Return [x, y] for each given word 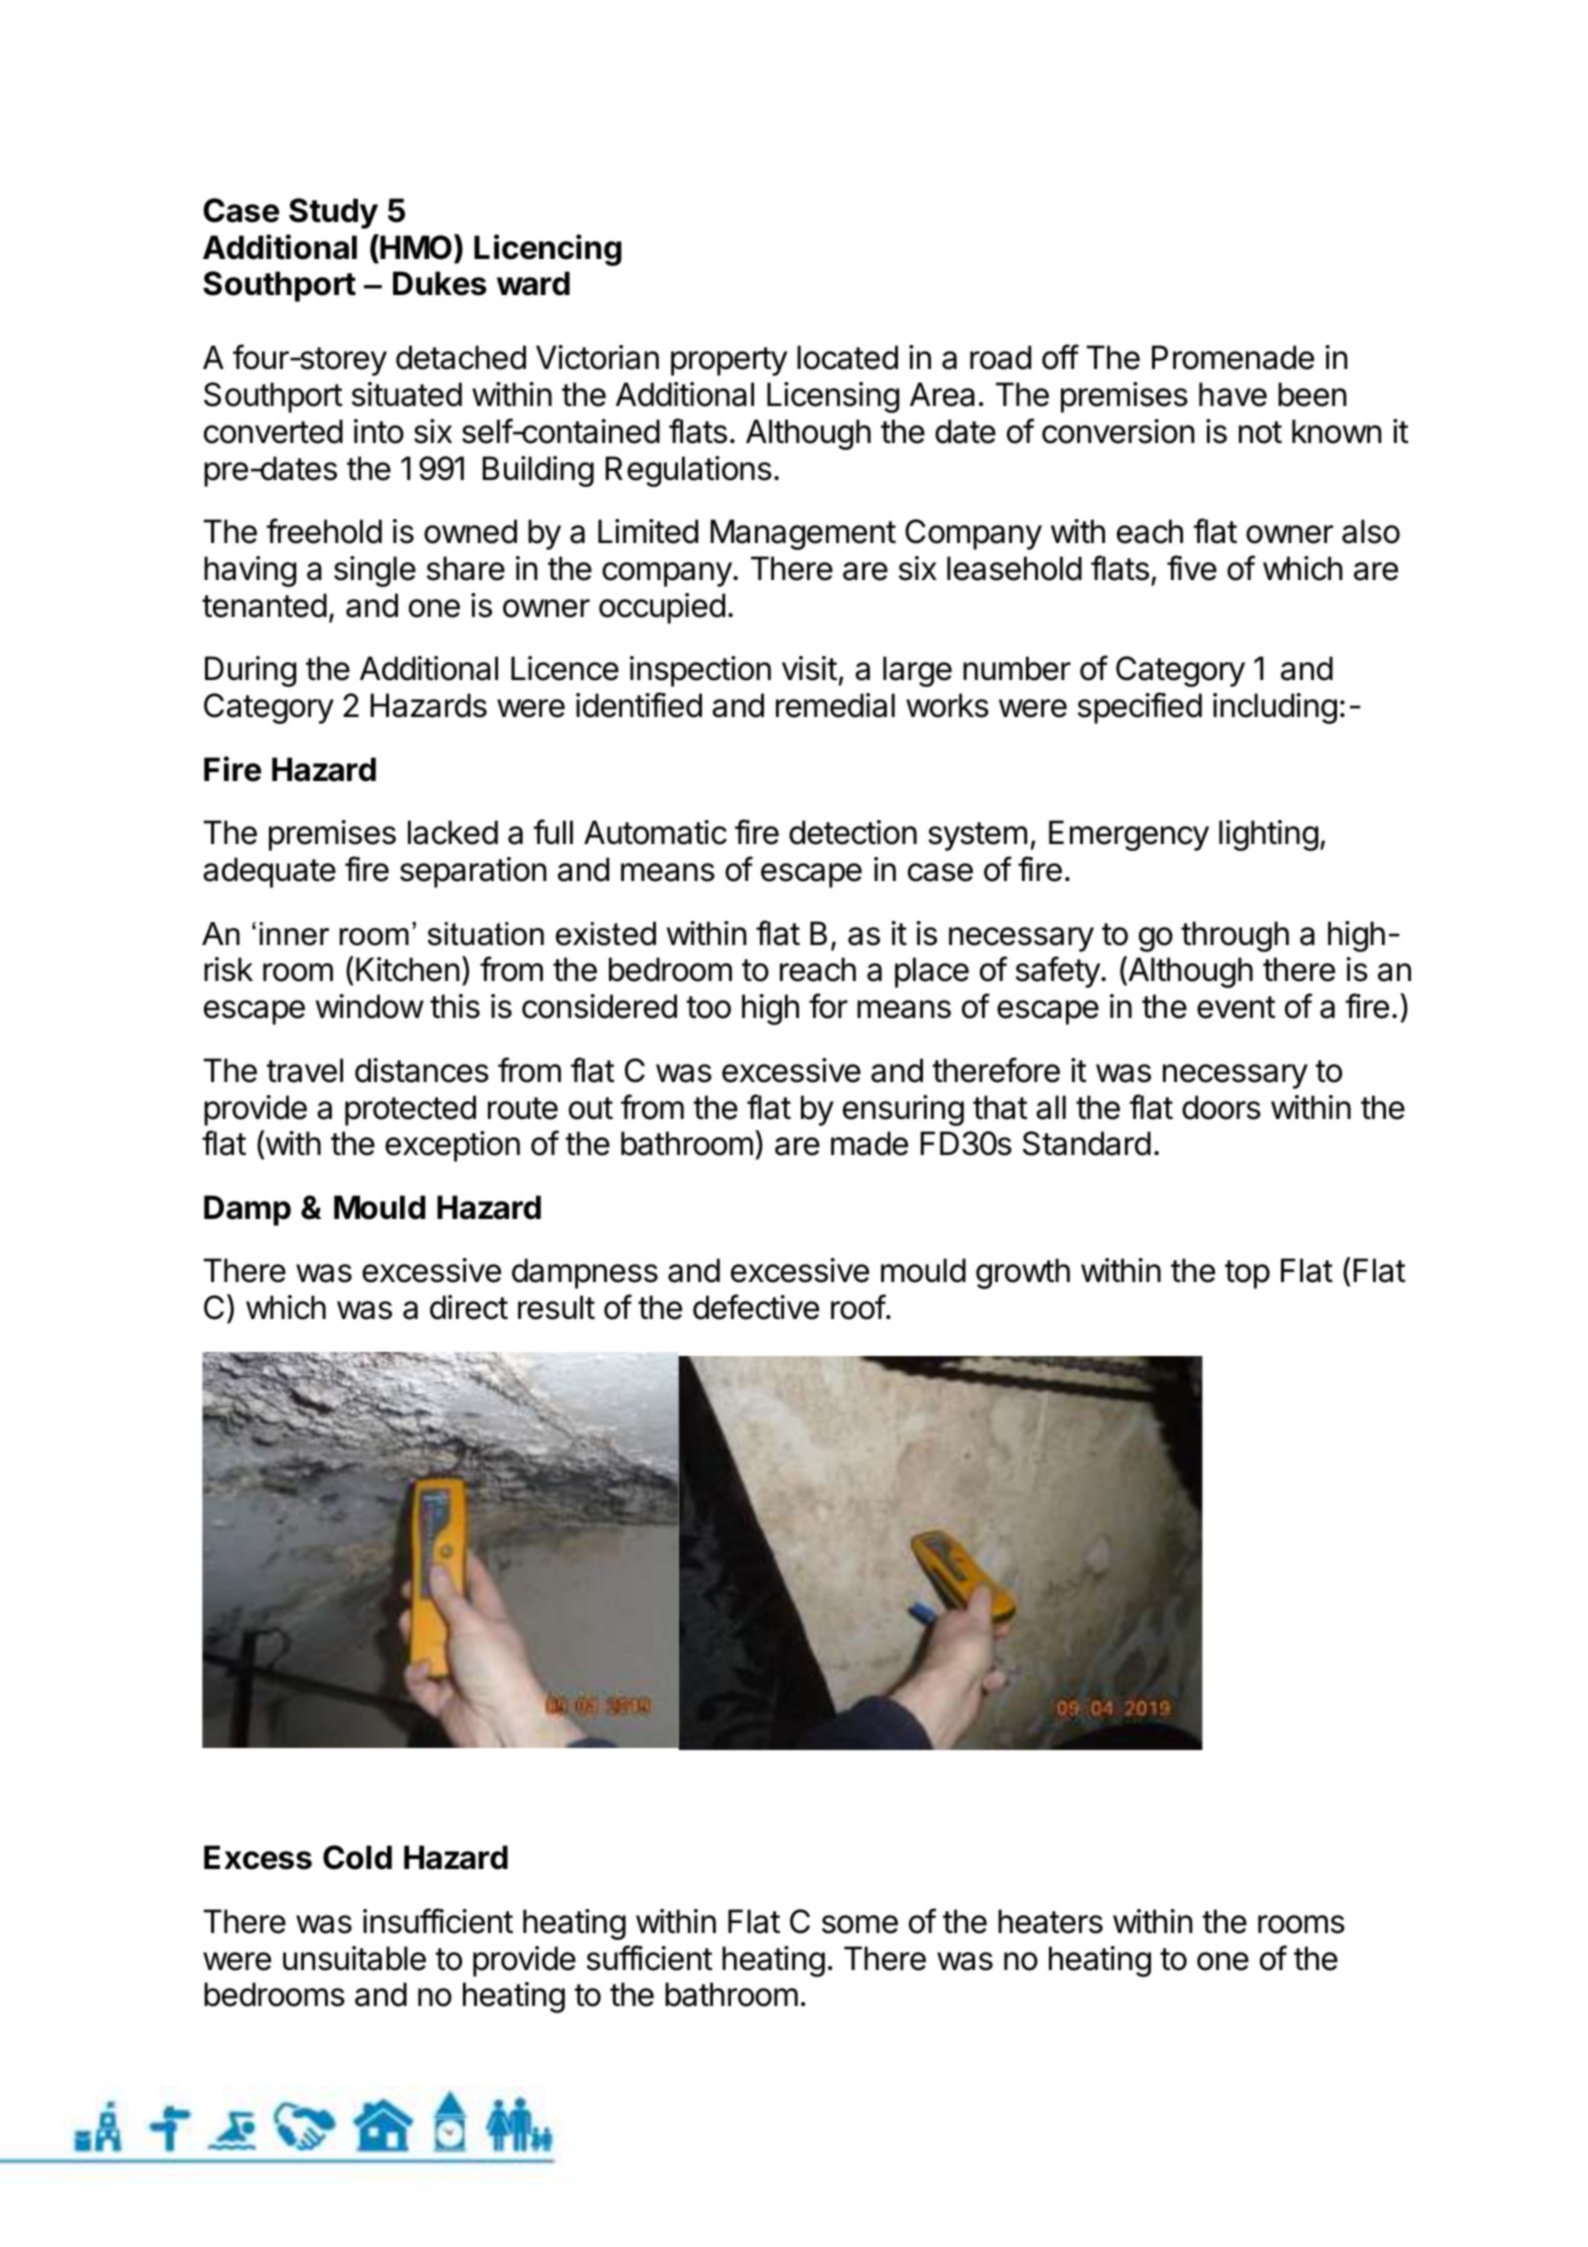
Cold [357, 1857]
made [869, 1143]
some [860, 1924]
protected [410, 1110]
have [1233, 394]
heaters [1050, 1921]
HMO [415, 247]
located [847, 357]
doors [1221, 1107]
